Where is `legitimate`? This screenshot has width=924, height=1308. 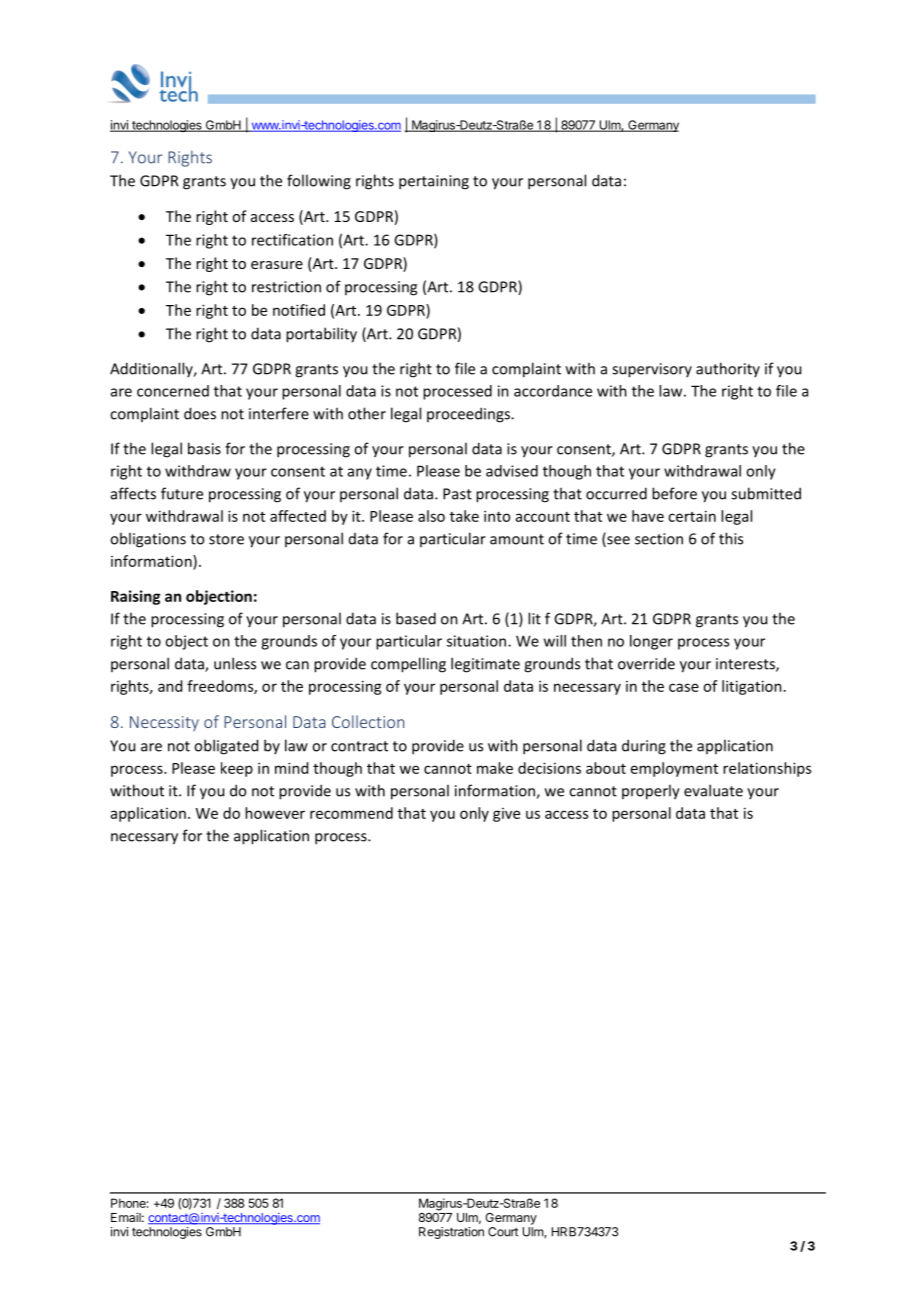 legitimate is located at coordinates (485, 665).
